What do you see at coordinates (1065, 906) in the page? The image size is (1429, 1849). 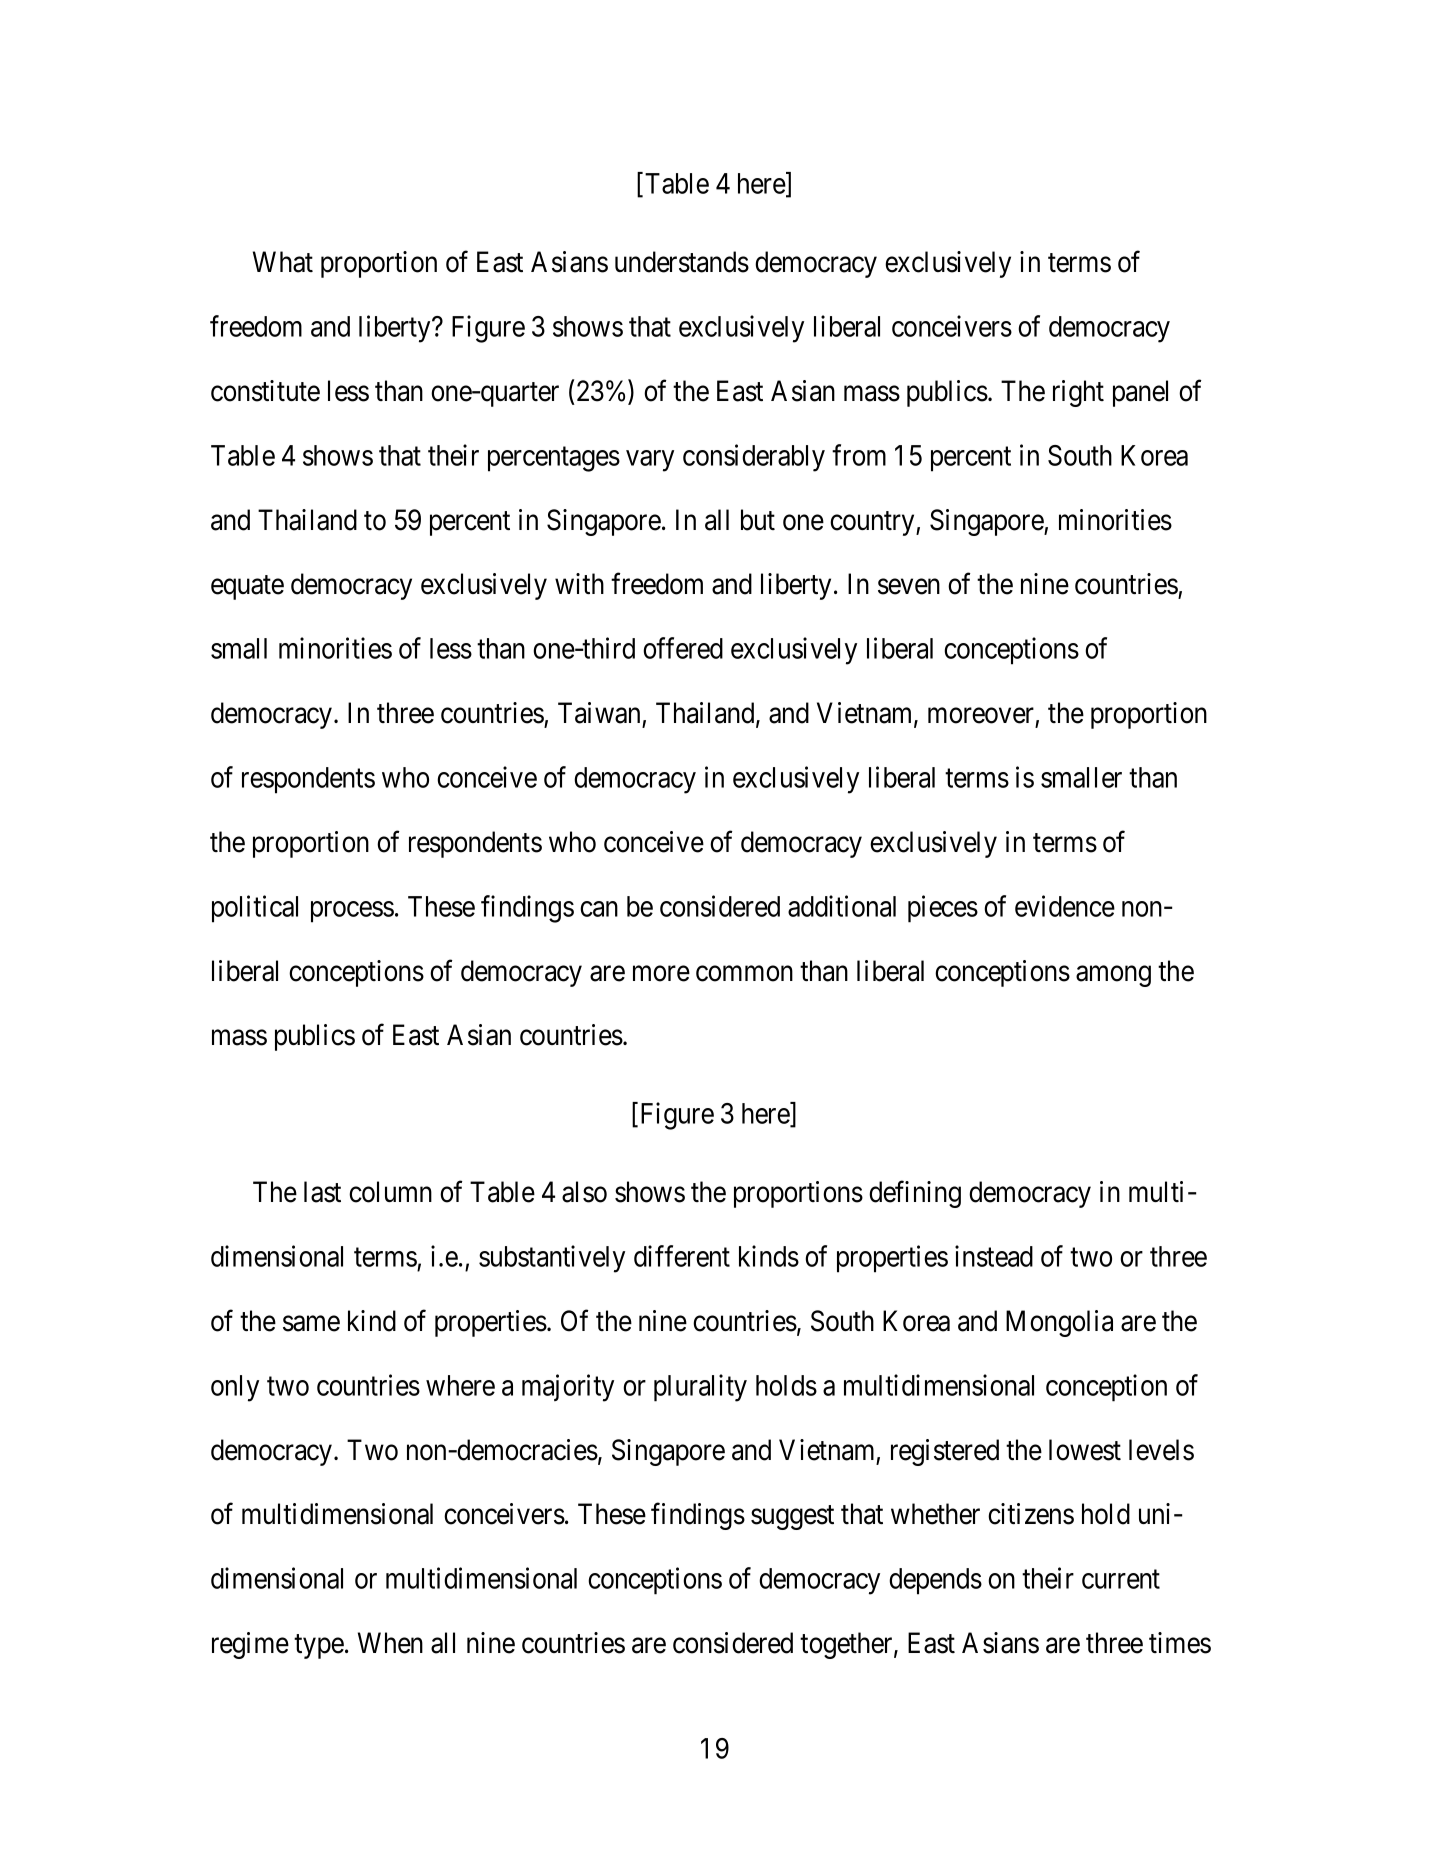 I see `evidence` at bounding box center [1065, 906].
